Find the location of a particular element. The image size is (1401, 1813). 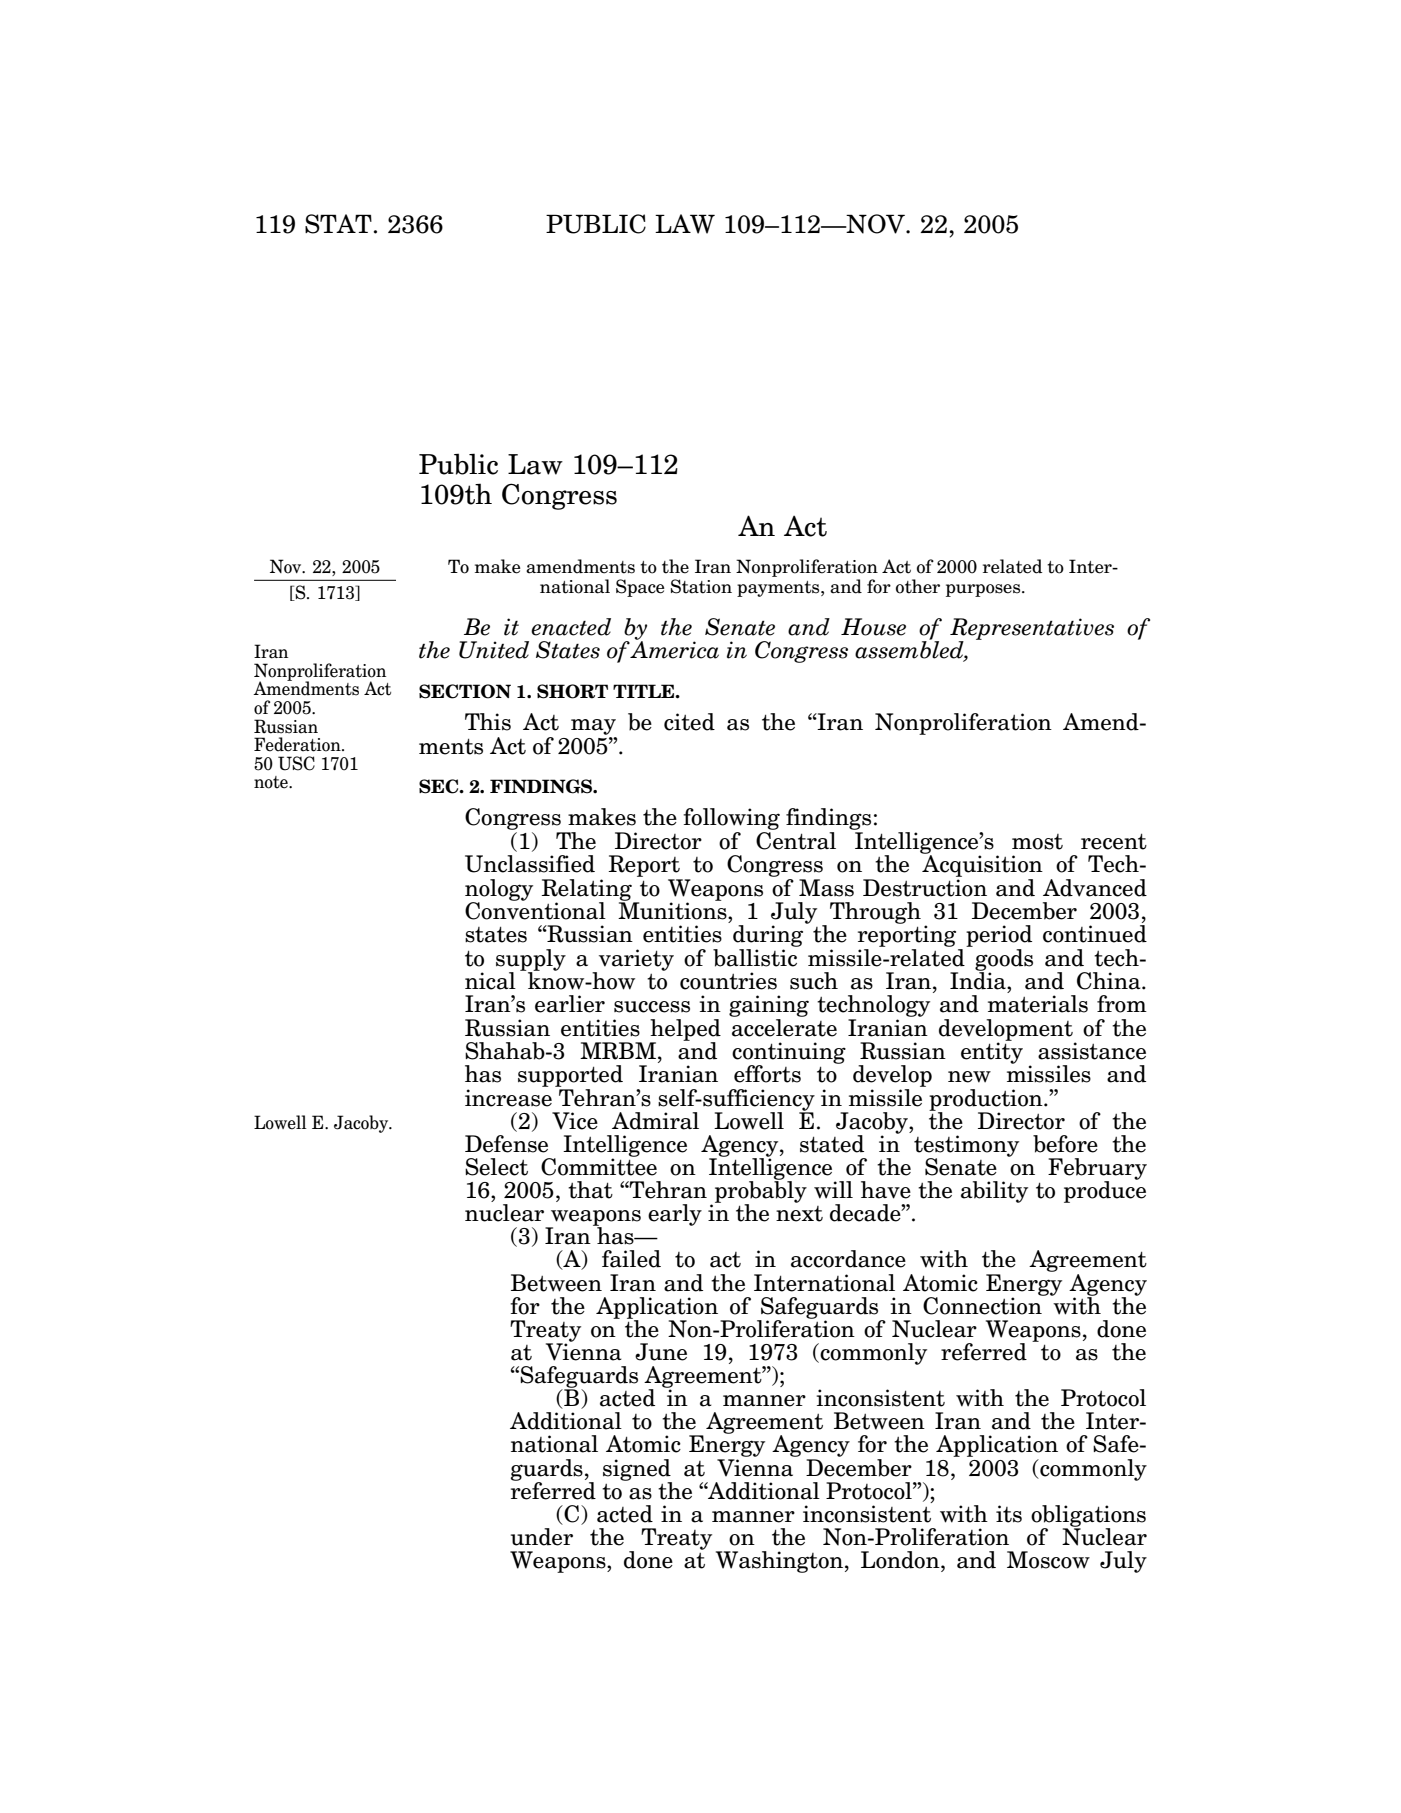

efforts is located at coordinates (767, 1074).
